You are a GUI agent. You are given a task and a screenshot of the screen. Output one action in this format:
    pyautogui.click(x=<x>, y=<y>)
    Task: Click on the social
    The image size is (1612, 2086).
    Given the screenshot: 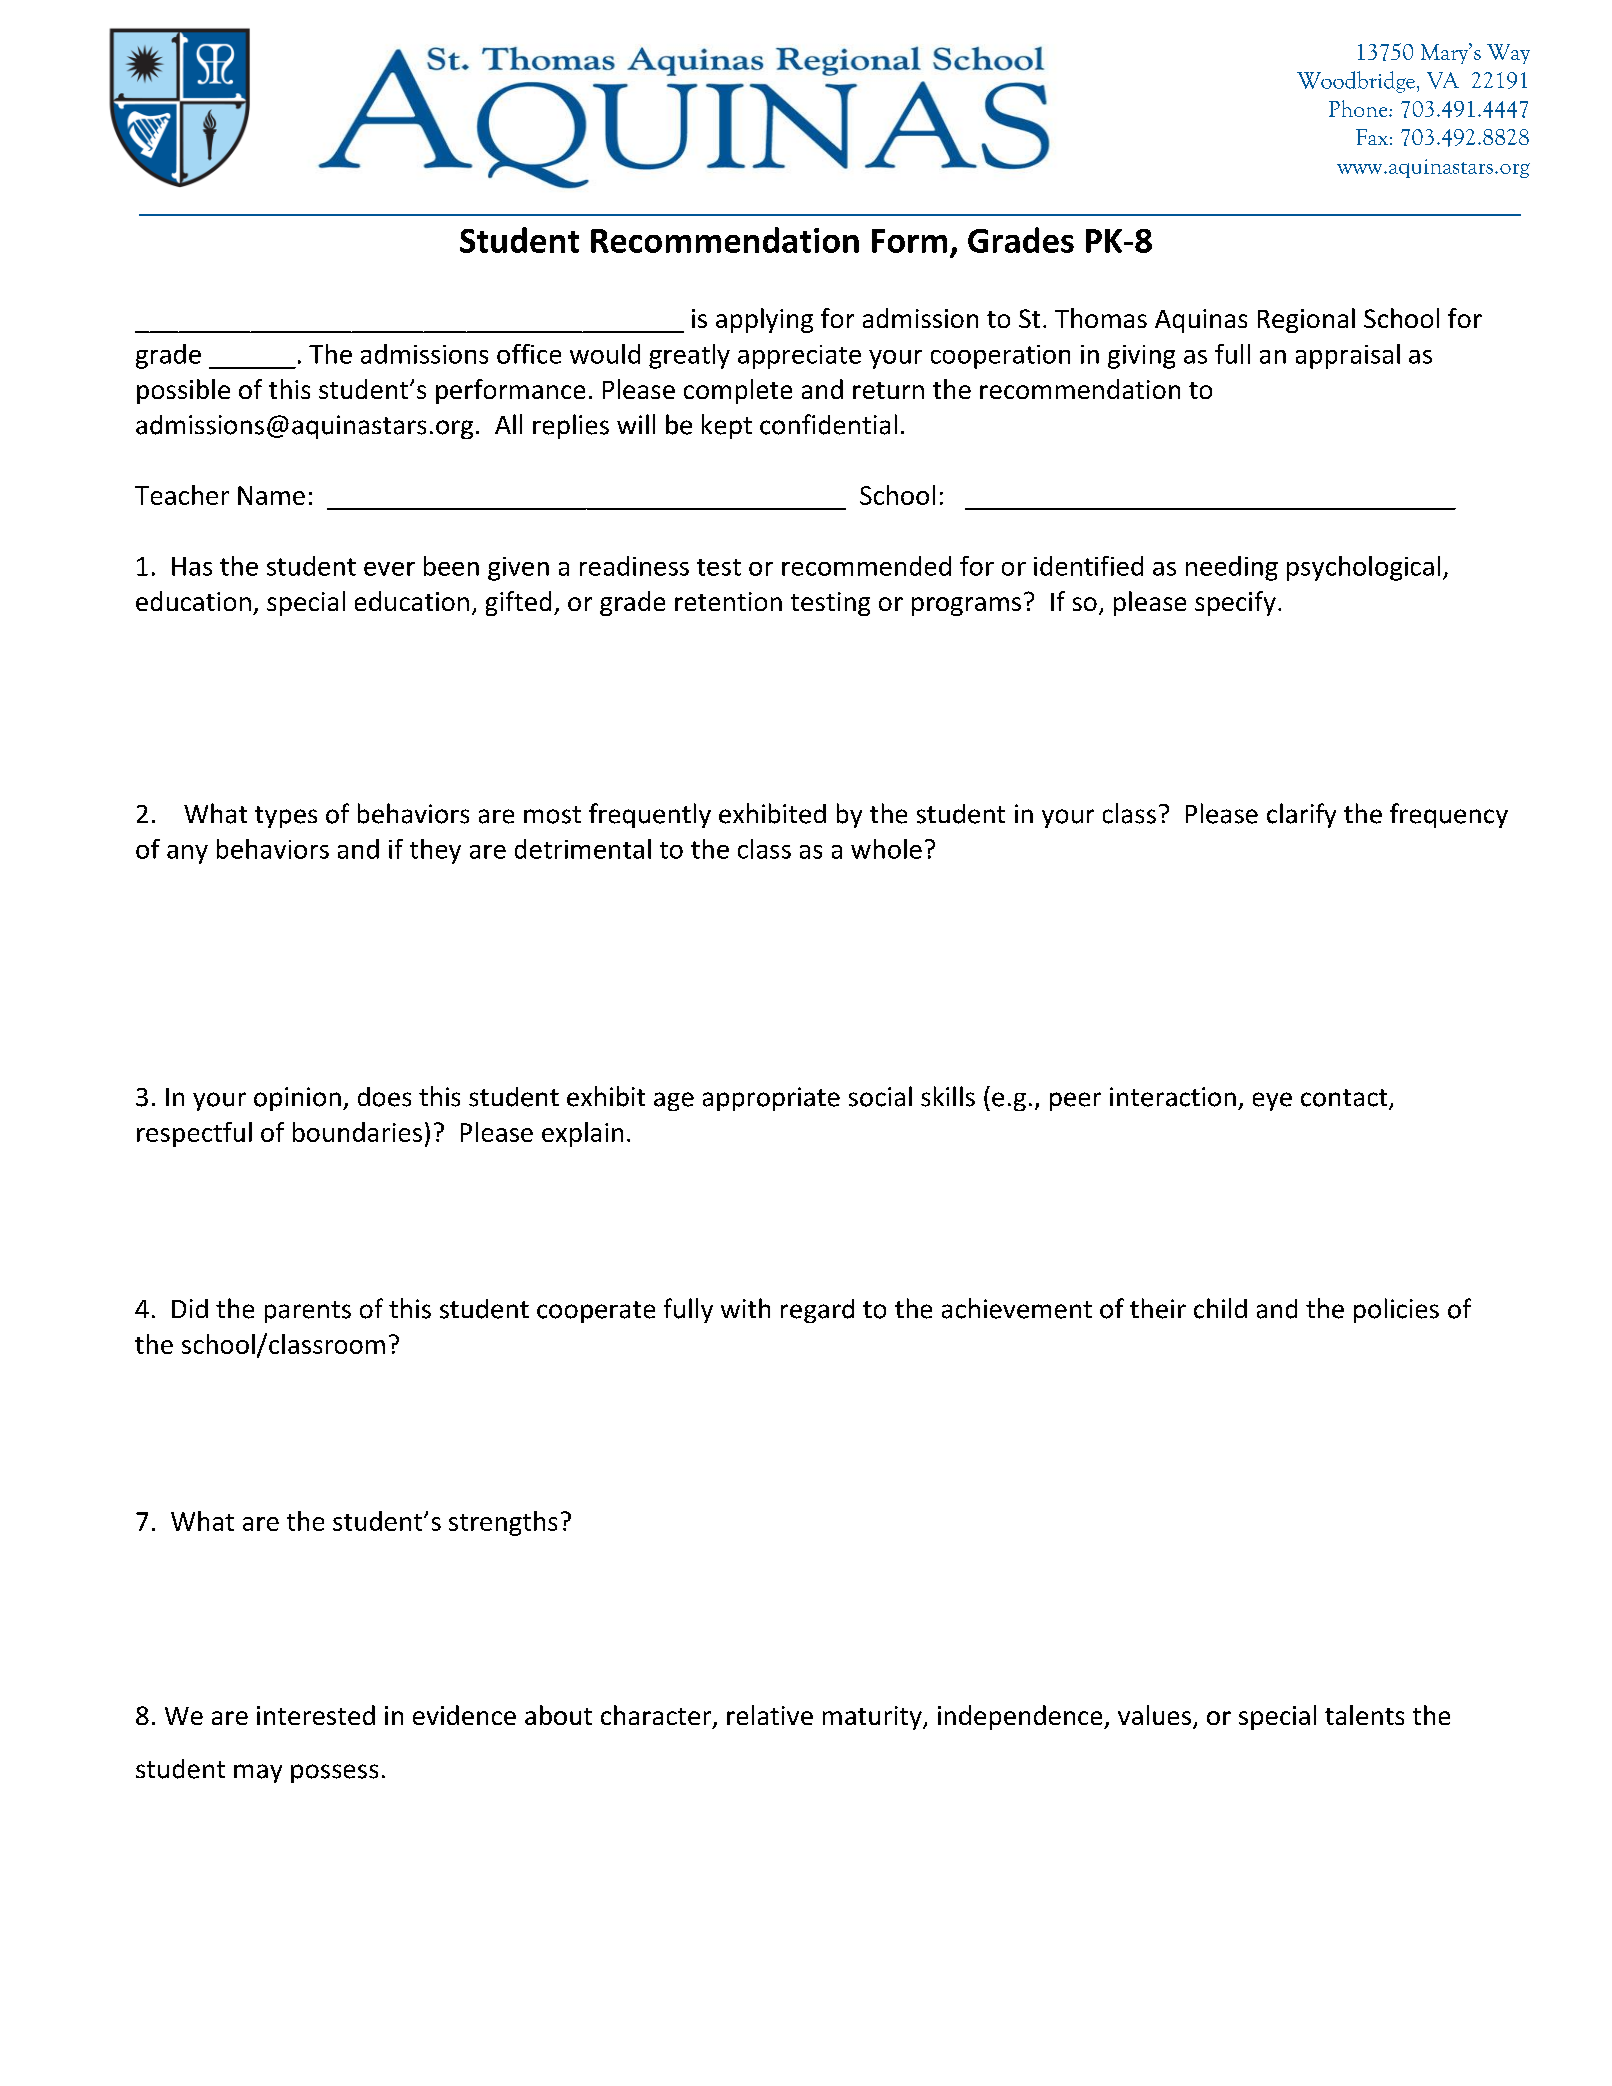 What is the action you would take?
    pyautogui.click(x=880, y=1096)
